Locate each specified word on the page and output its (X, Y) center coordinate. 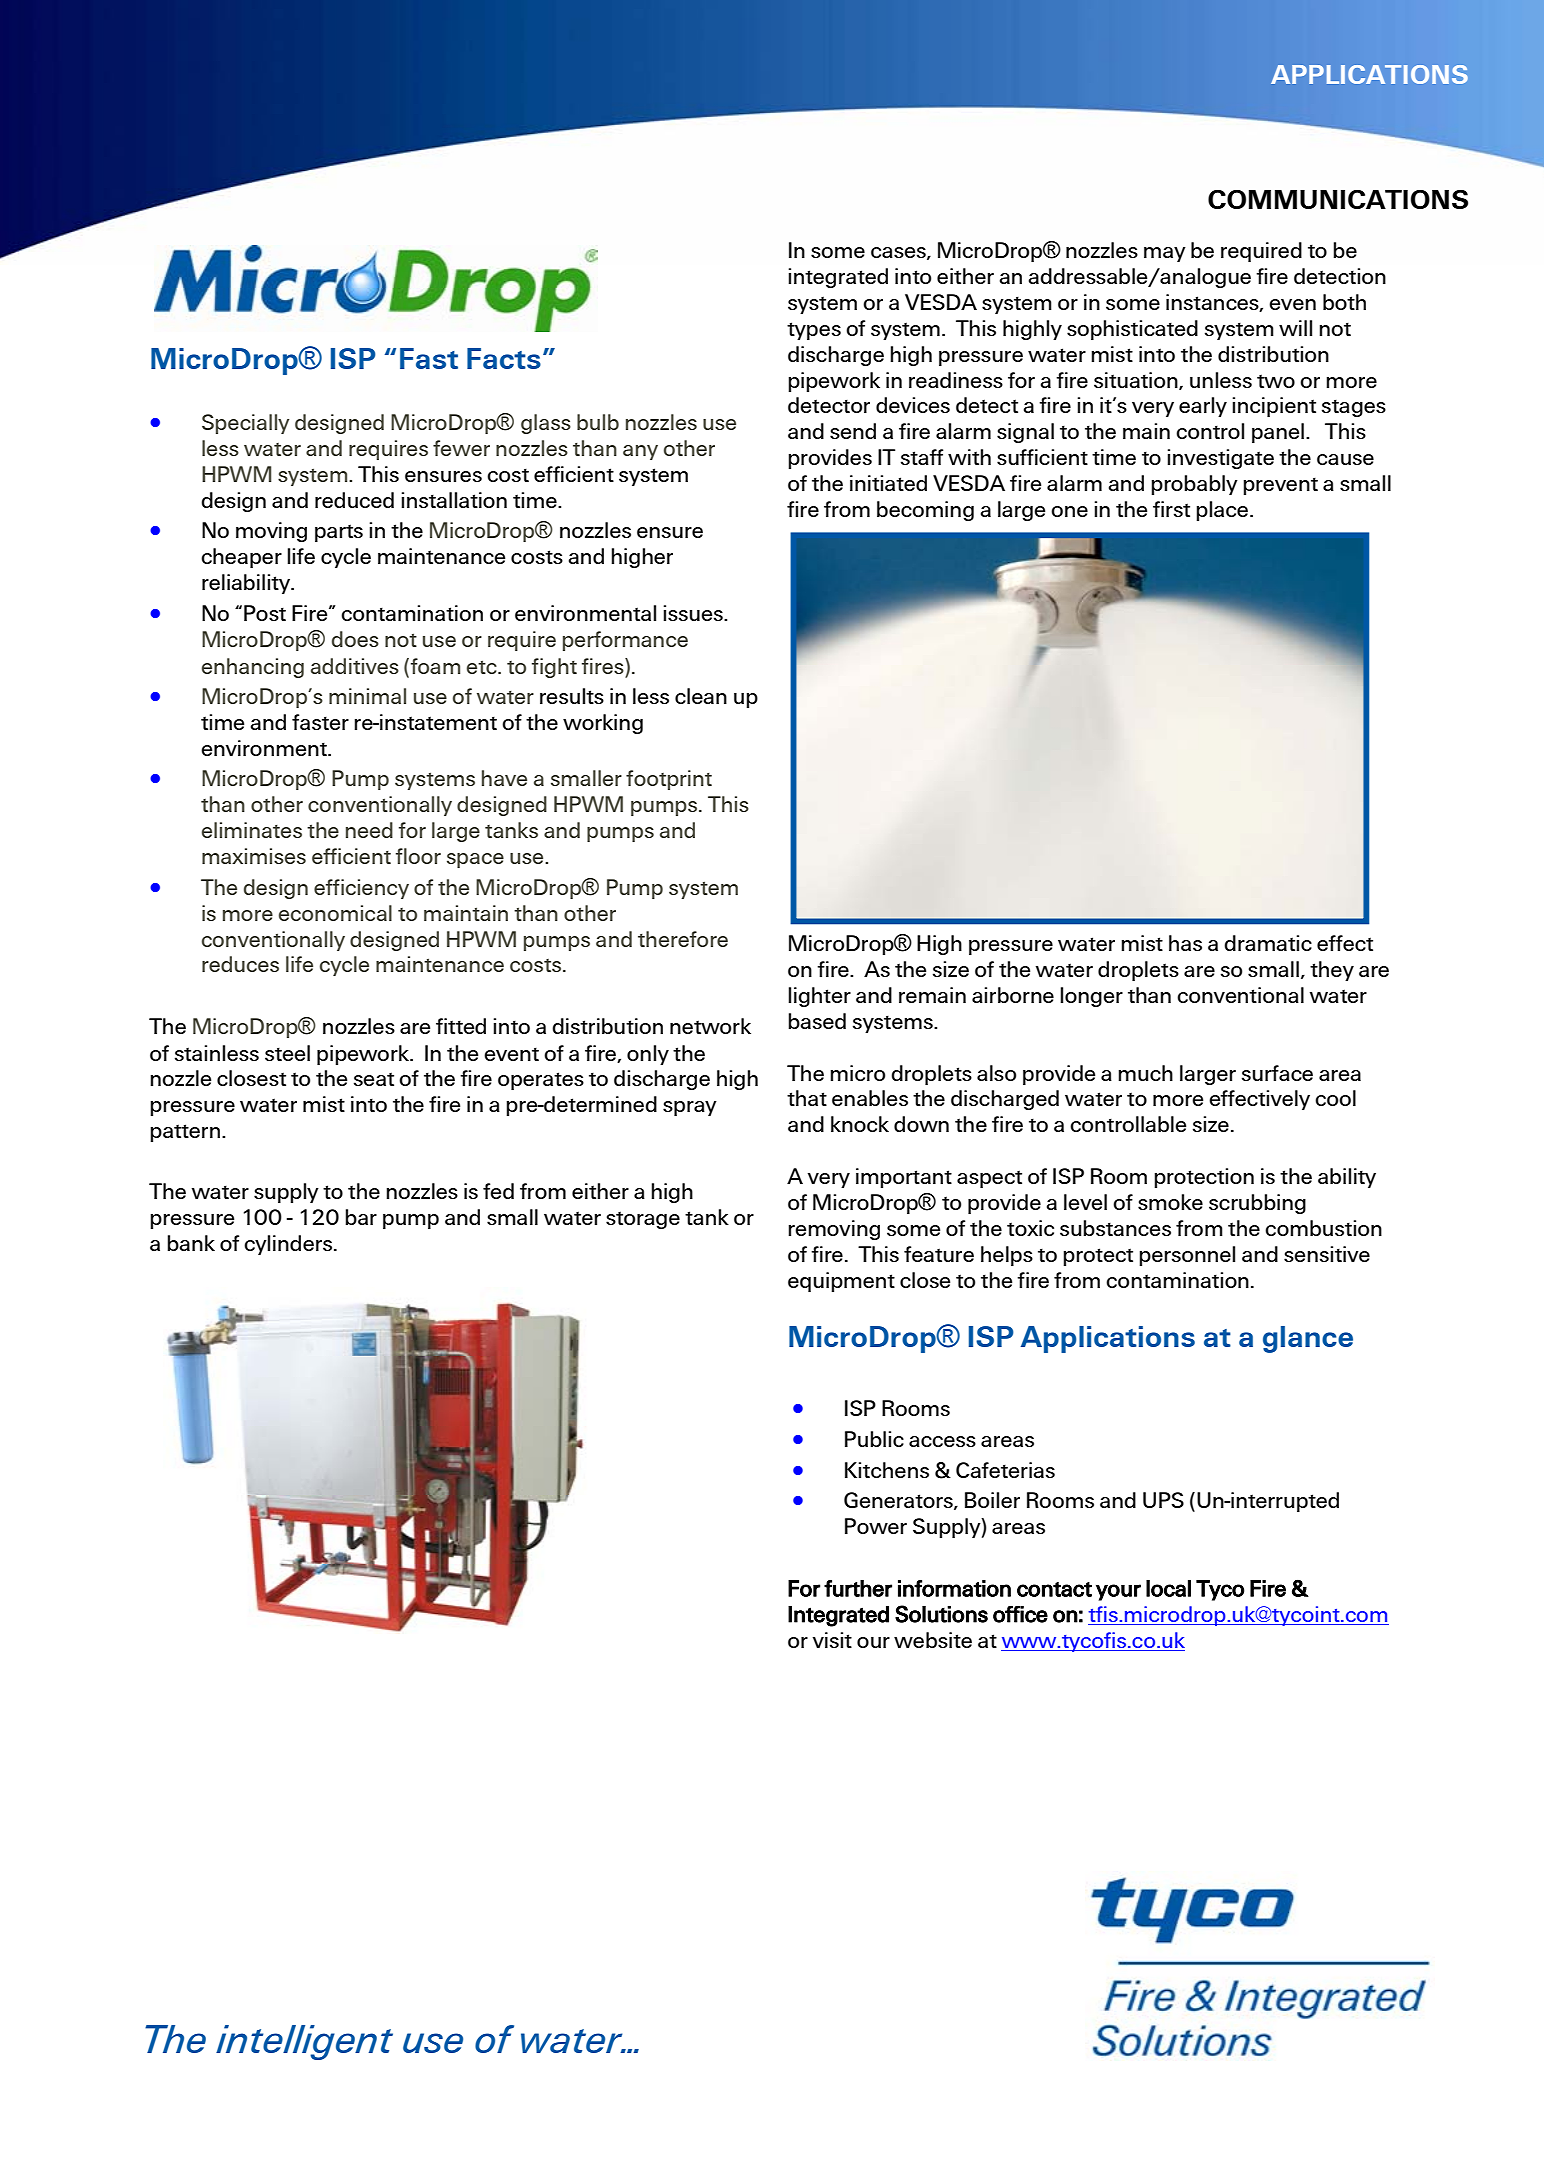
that (807, 1098)
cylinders (289, 1245)
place (1223, 511)
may (1165, 254)
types (814, 331)
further (858, 1588)
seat (374, 1079)
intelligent (304, 2042)
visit (832, 1640)
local (1168, 1588)
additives (355, 666)
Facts (504, 358)
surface (1277, 1073)
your (1118, 1592)
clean (701, 696)
